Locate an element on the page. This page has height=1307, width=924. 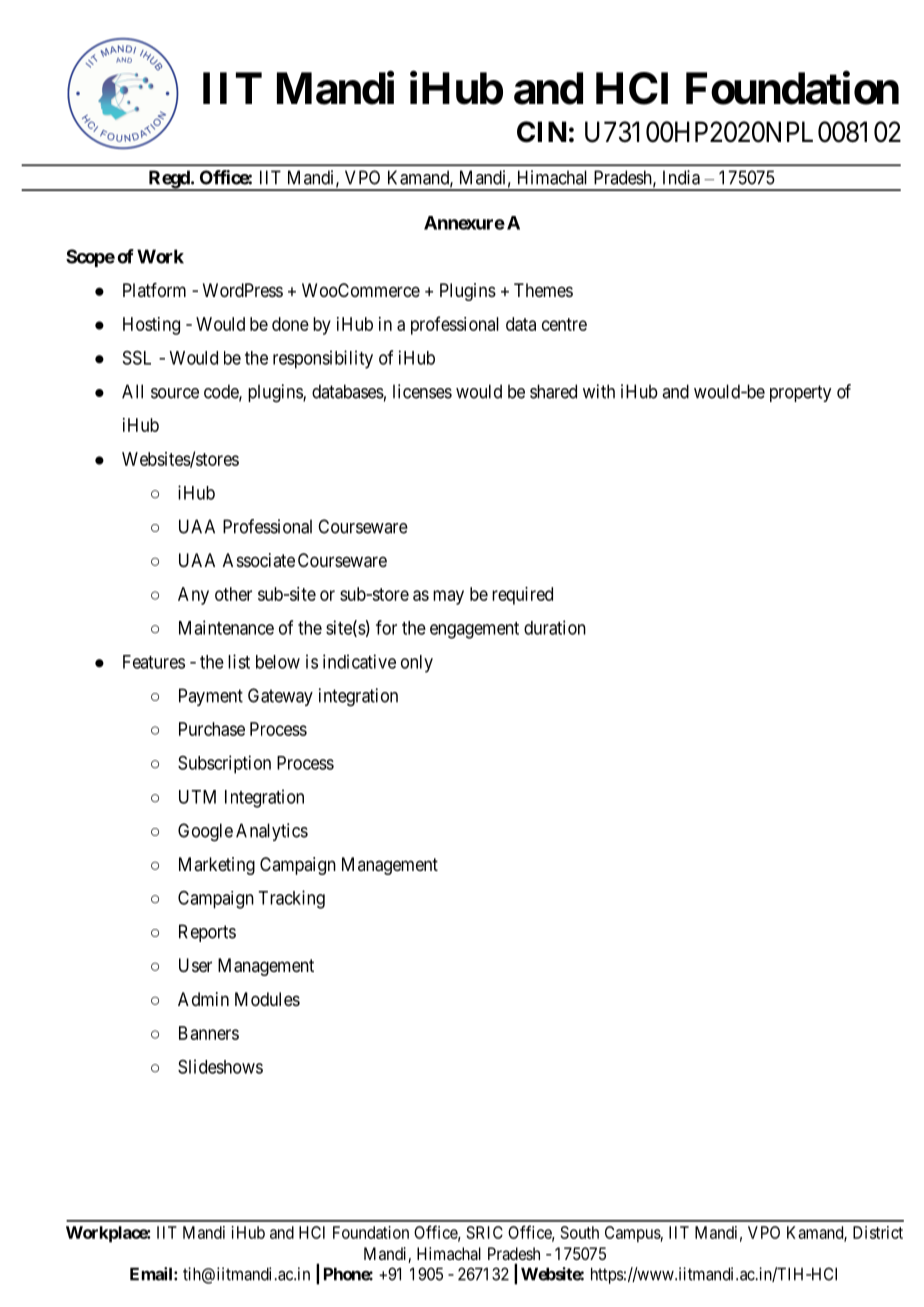
South is located at coordinates (580, 1232).
